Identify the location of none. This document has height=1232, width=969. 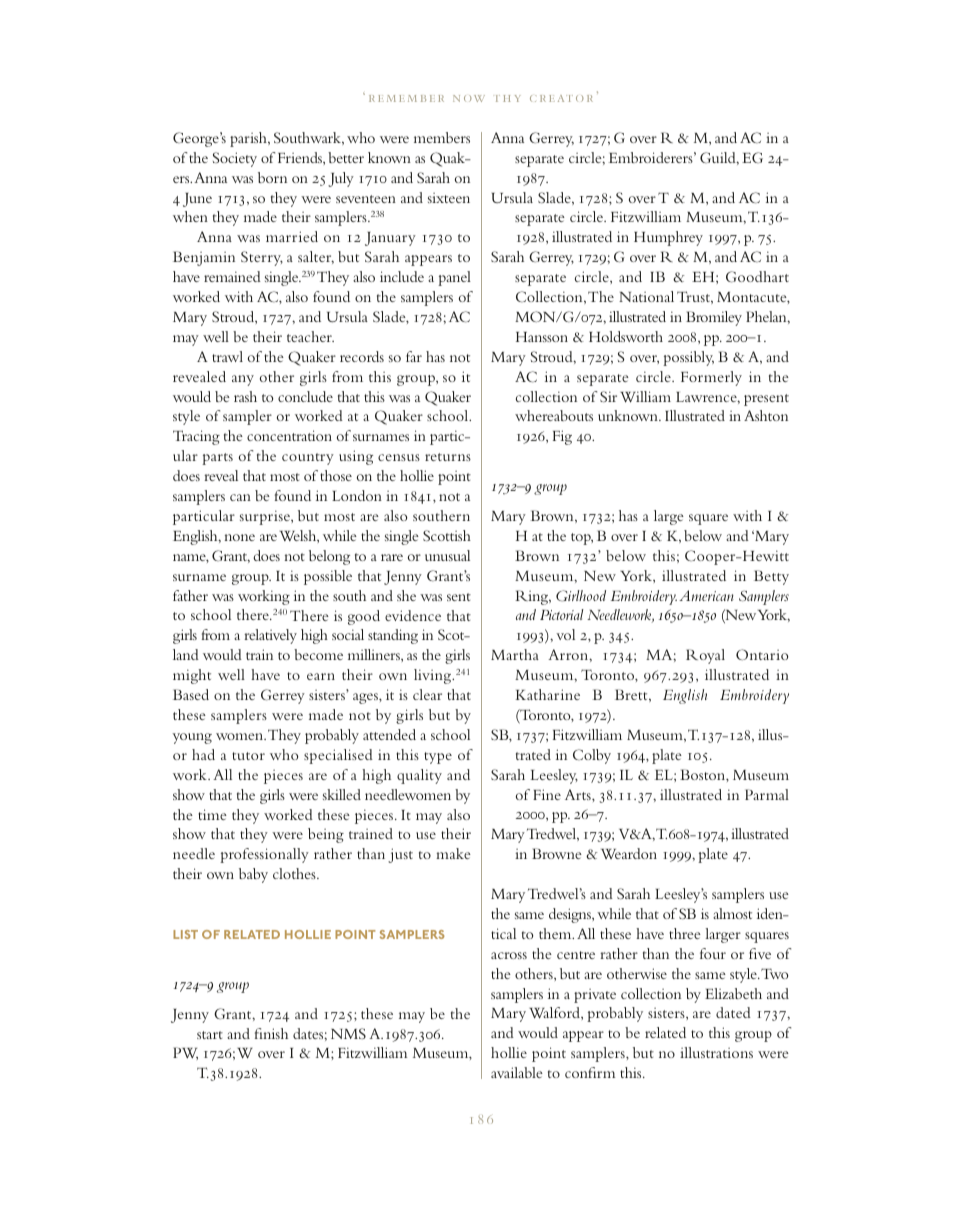
(239, 537).
